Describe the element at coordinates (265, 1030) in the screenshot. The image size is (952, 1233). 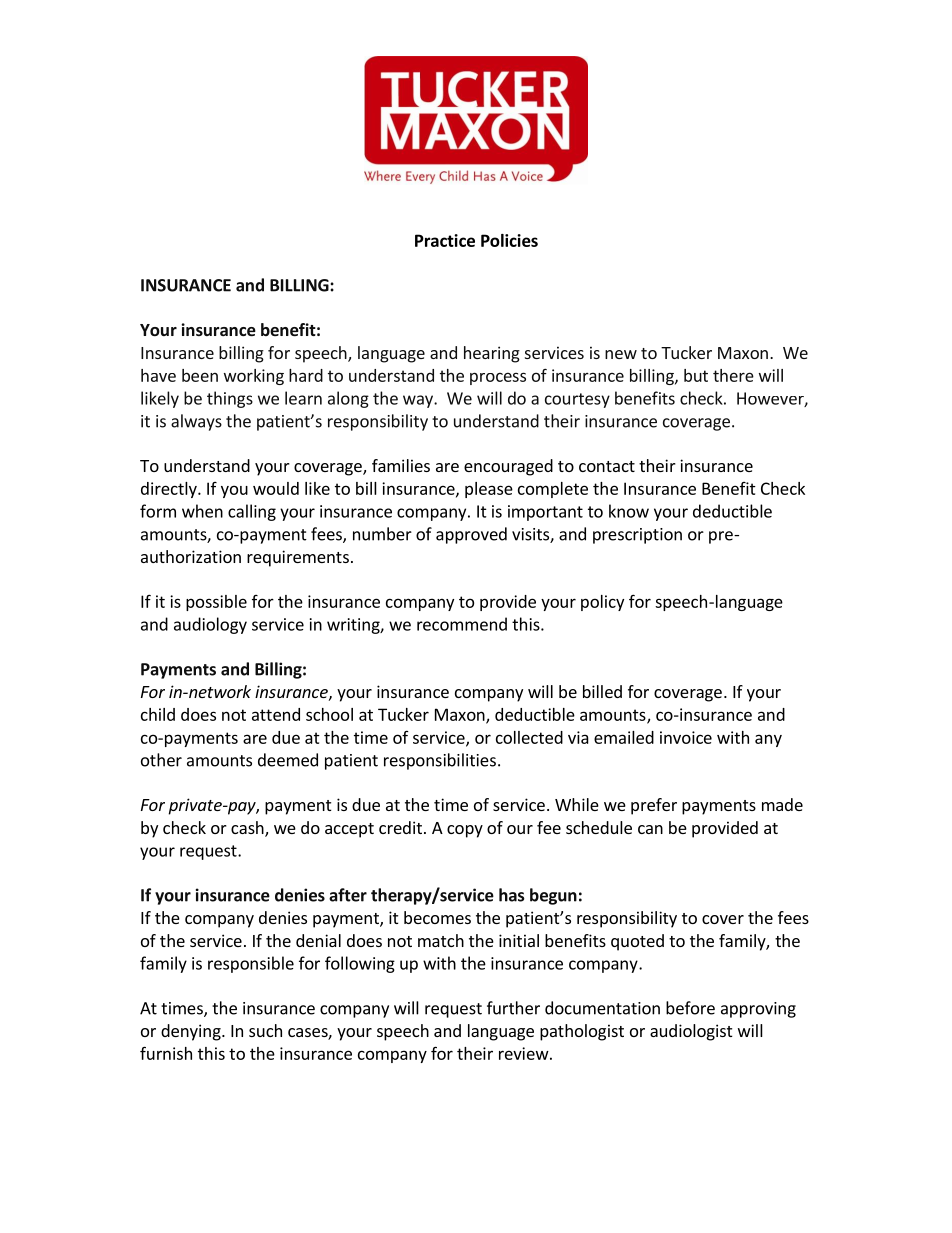
I see `such` at that location.
